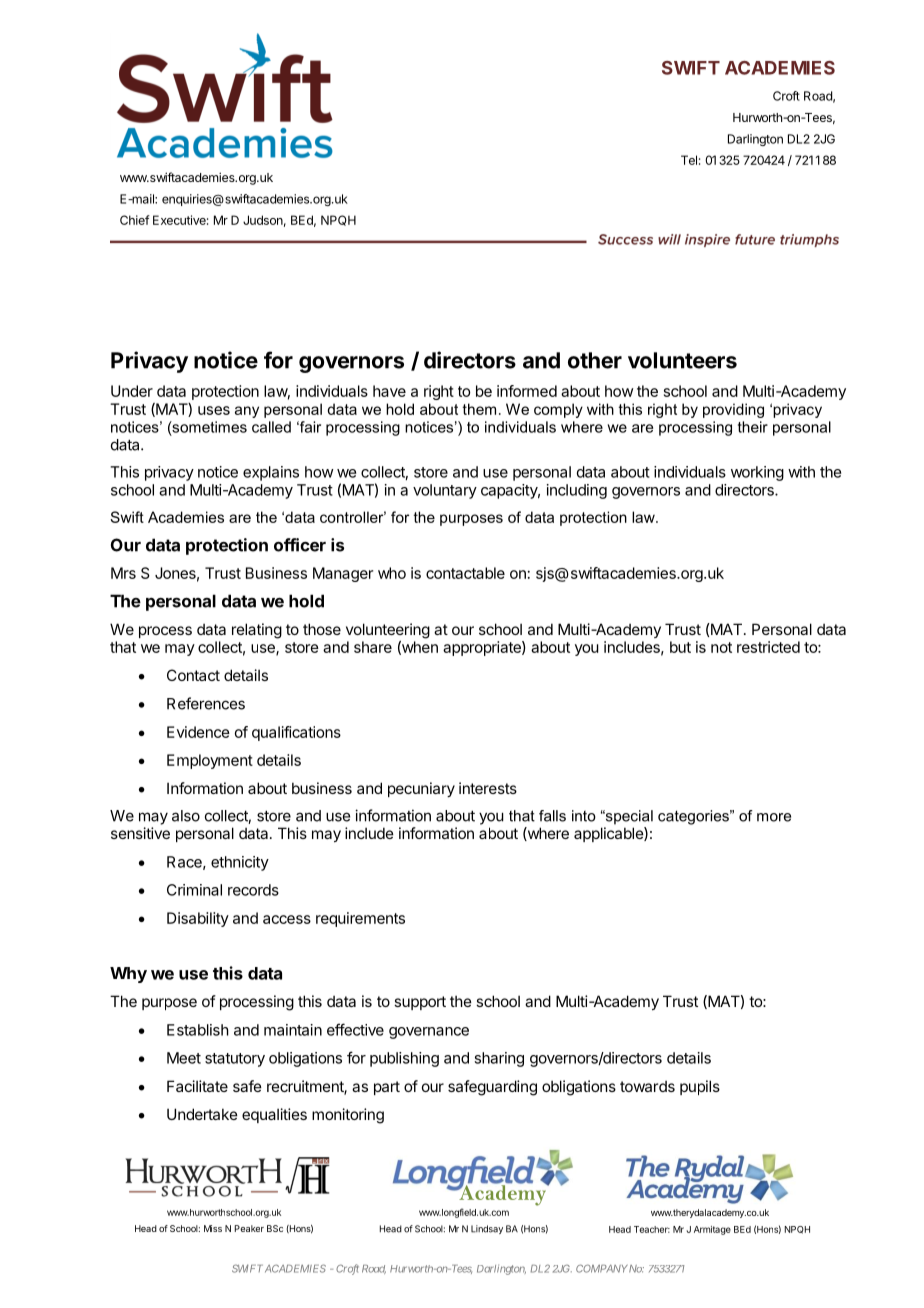 This screenshot has width=924, height=1308. What do you see at coordinates (135, 220) in the screenshot?
I see `Chief` at bounding box center [135, 220].
